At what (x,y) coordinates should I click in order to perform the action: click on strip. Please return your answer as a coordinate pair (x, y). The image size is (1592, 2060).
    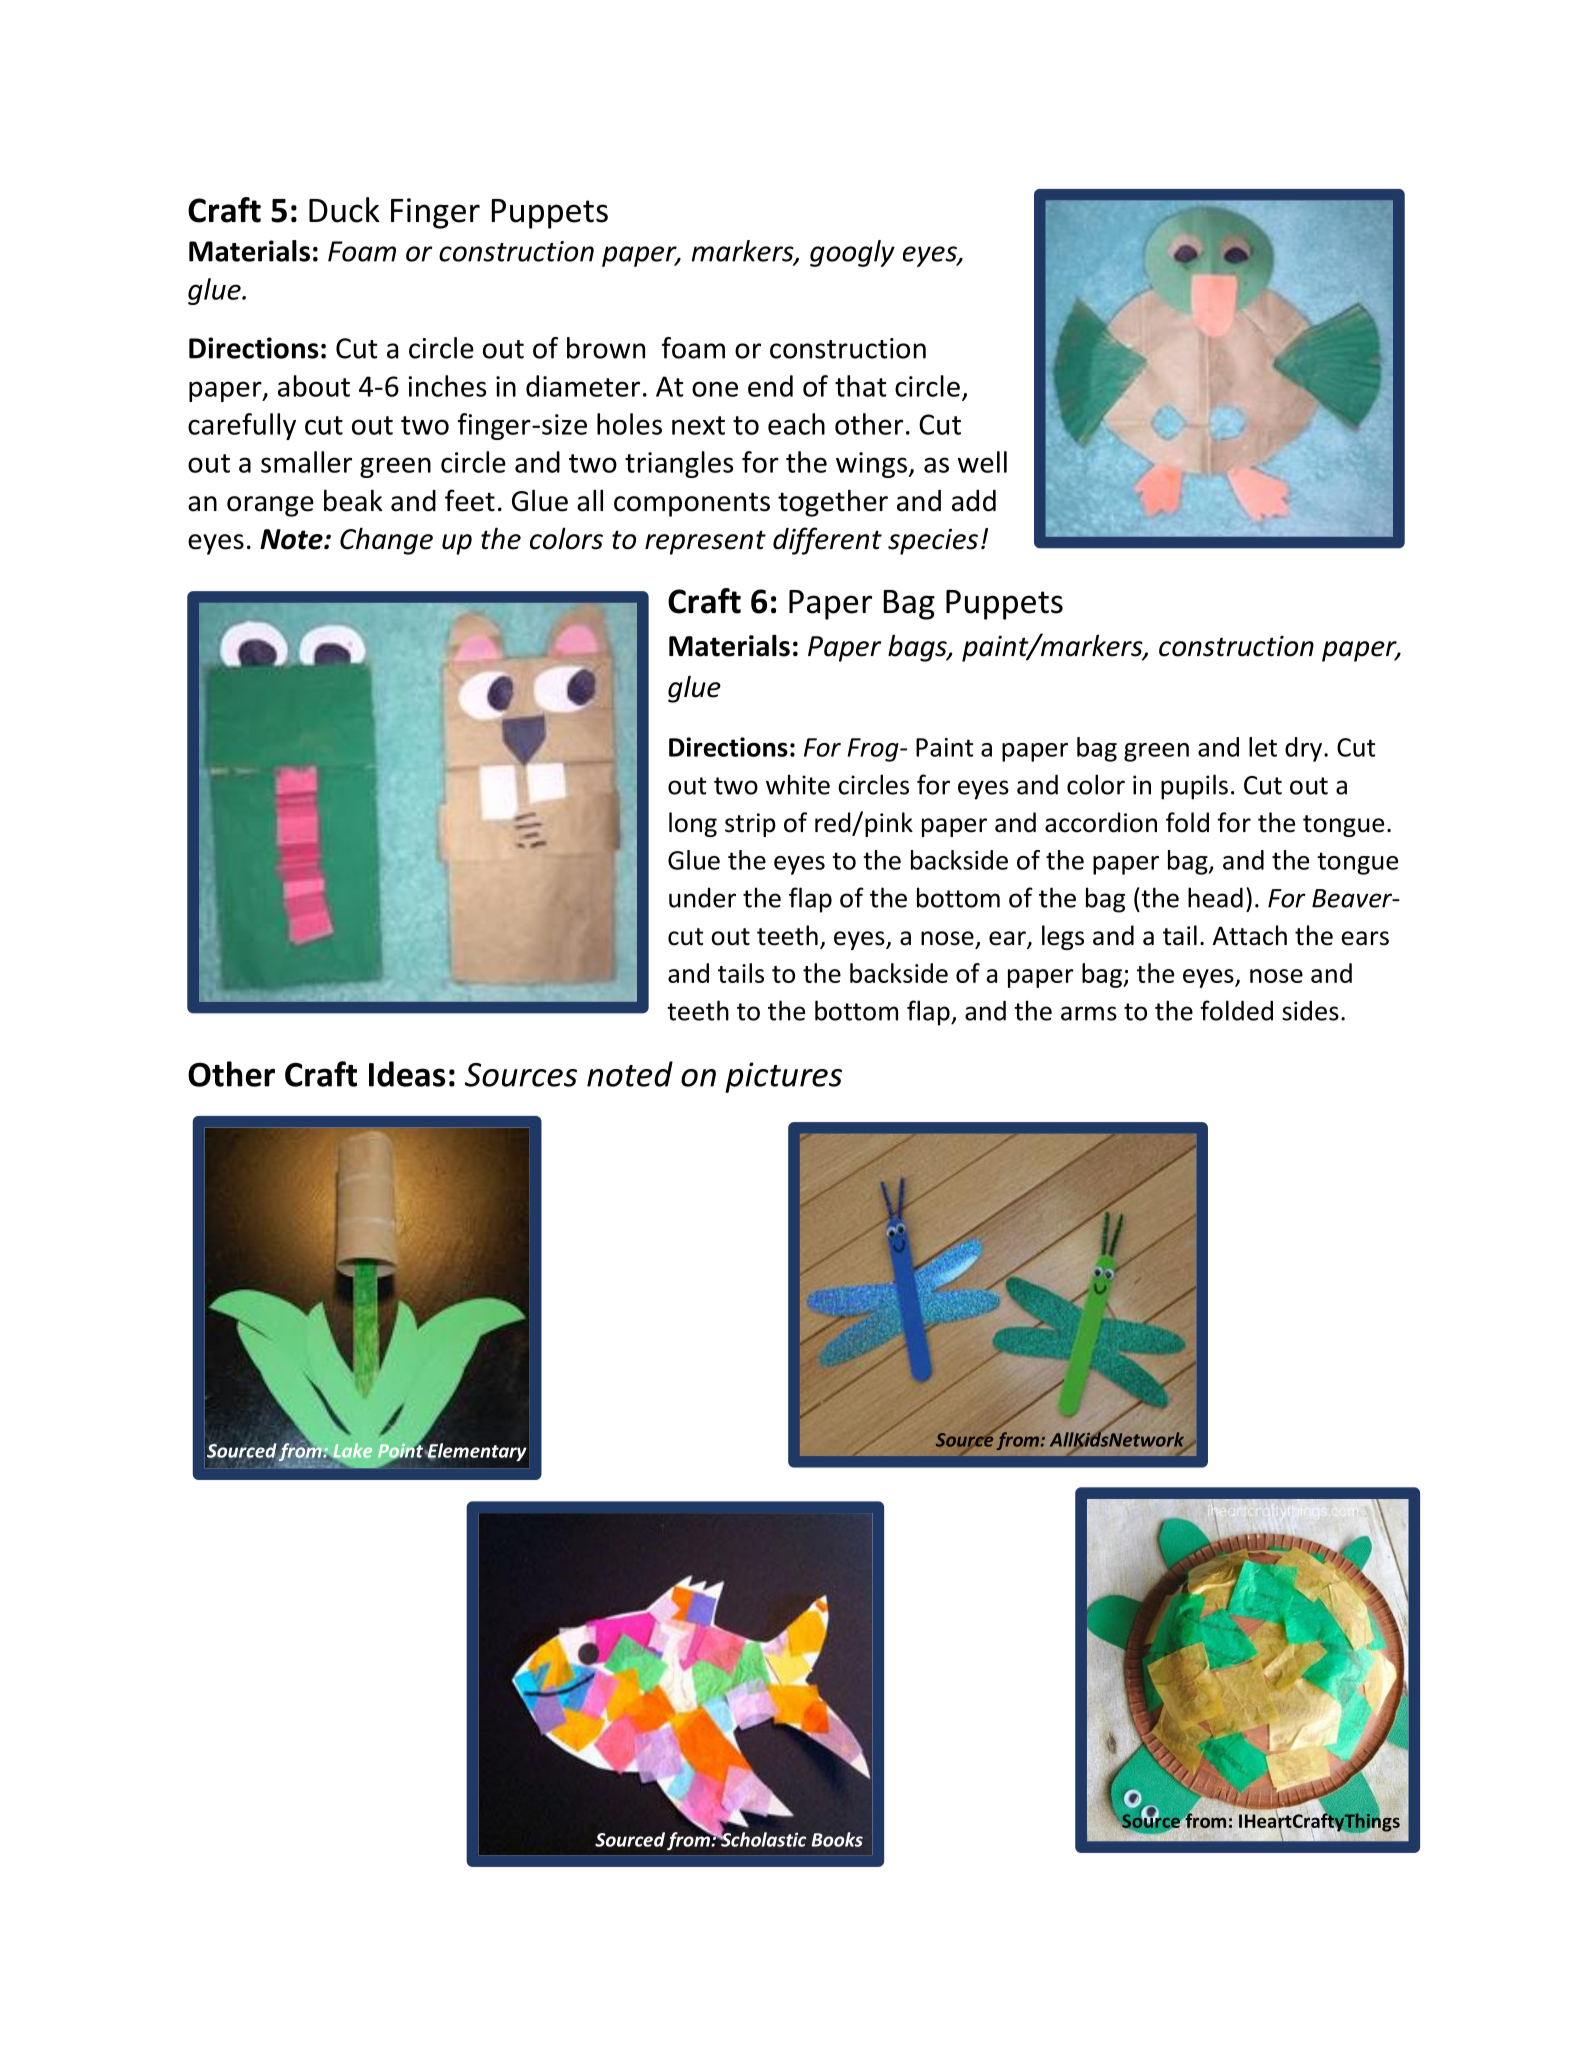
    Looking at the image, I should click on (750, 825).
